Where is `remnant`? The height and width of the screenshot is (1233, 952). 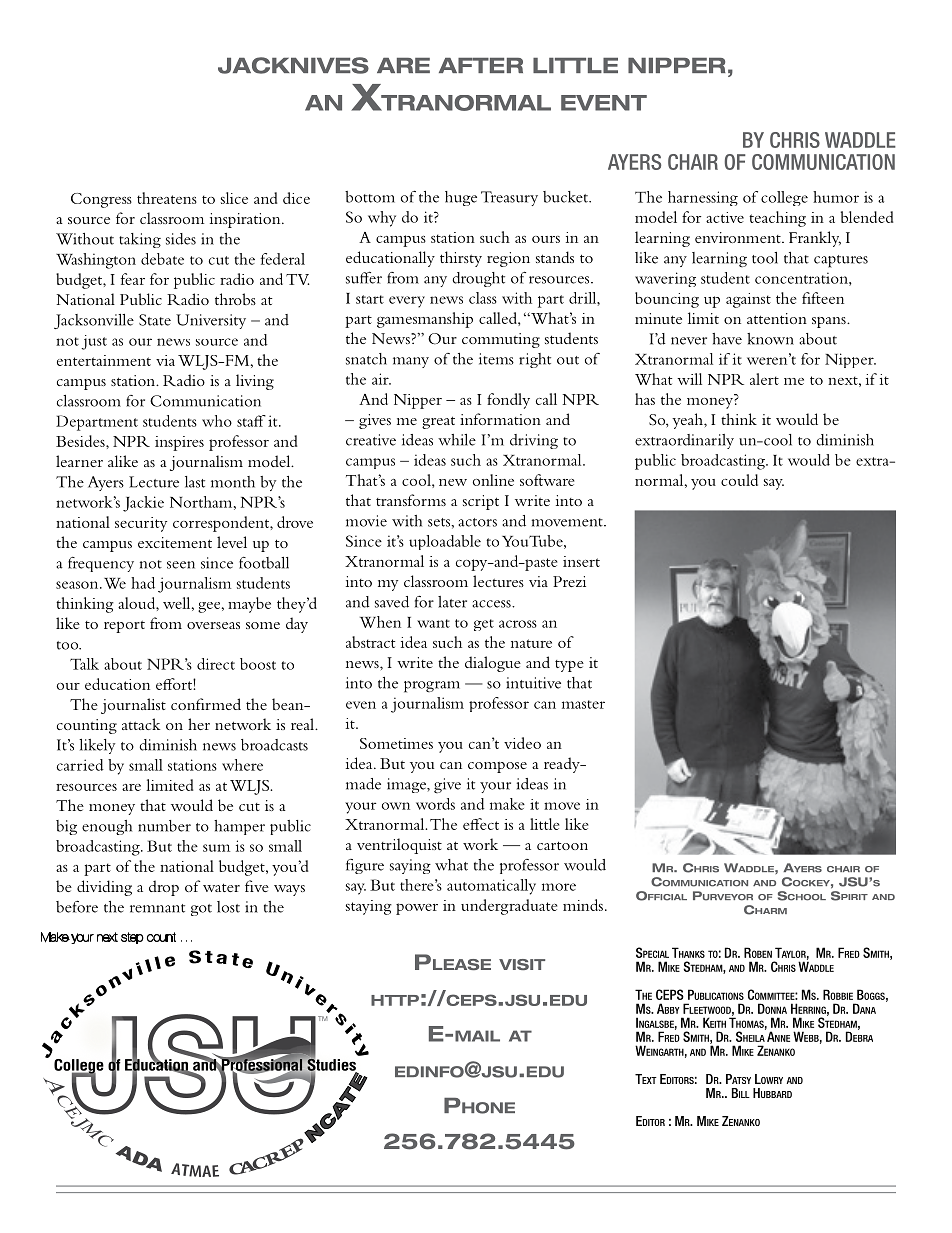 remnant is located at coordinates (157, 908).
